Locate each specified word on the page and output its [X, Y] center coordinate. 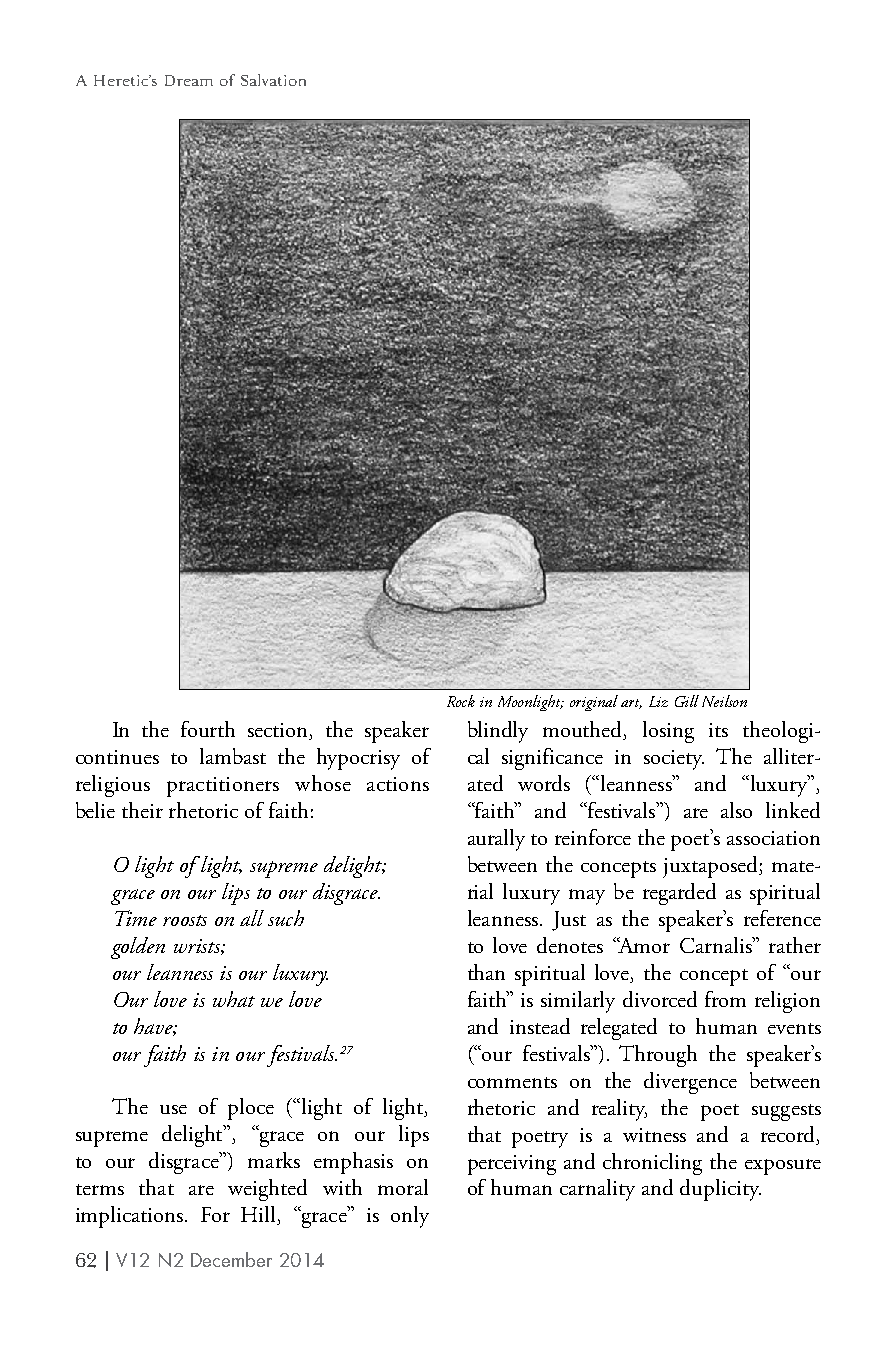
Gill [687, 701]
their [142, 810]
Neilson [724, 701]
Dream [189, 80]
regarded [679, 894]
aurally [496, 840]
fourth [208, 729]
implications [129, 1217]
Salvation [273, 80]
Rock [461, 701]
